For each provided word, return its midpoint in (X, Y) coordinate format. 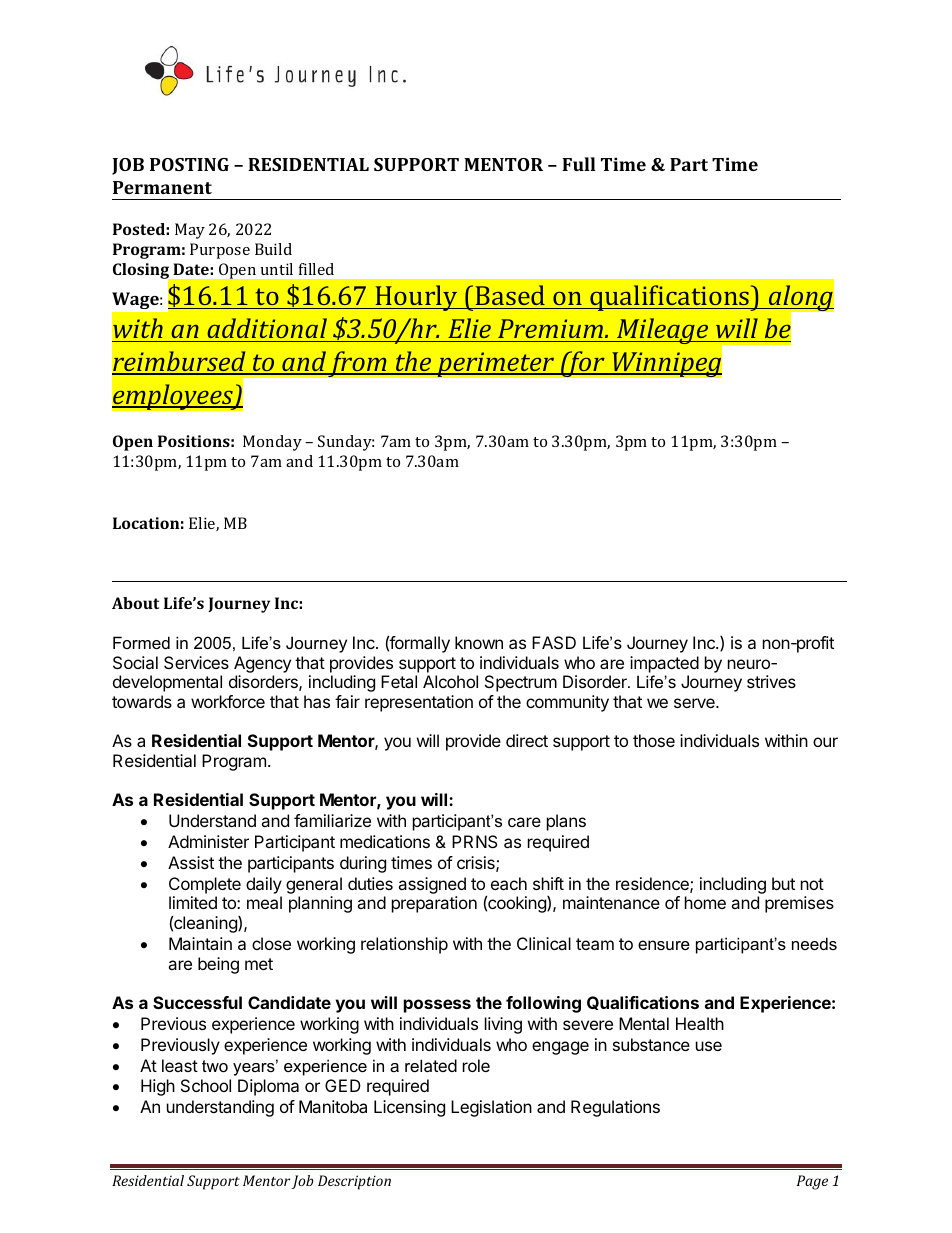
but (783, 883)
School (206, 1085)
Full (579, 164)
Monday (272, 443)
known (479, 642)
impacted (664, 664)
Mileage (663, 331)
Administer (208, 841)
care (524, 822)
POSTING (189, 164)
